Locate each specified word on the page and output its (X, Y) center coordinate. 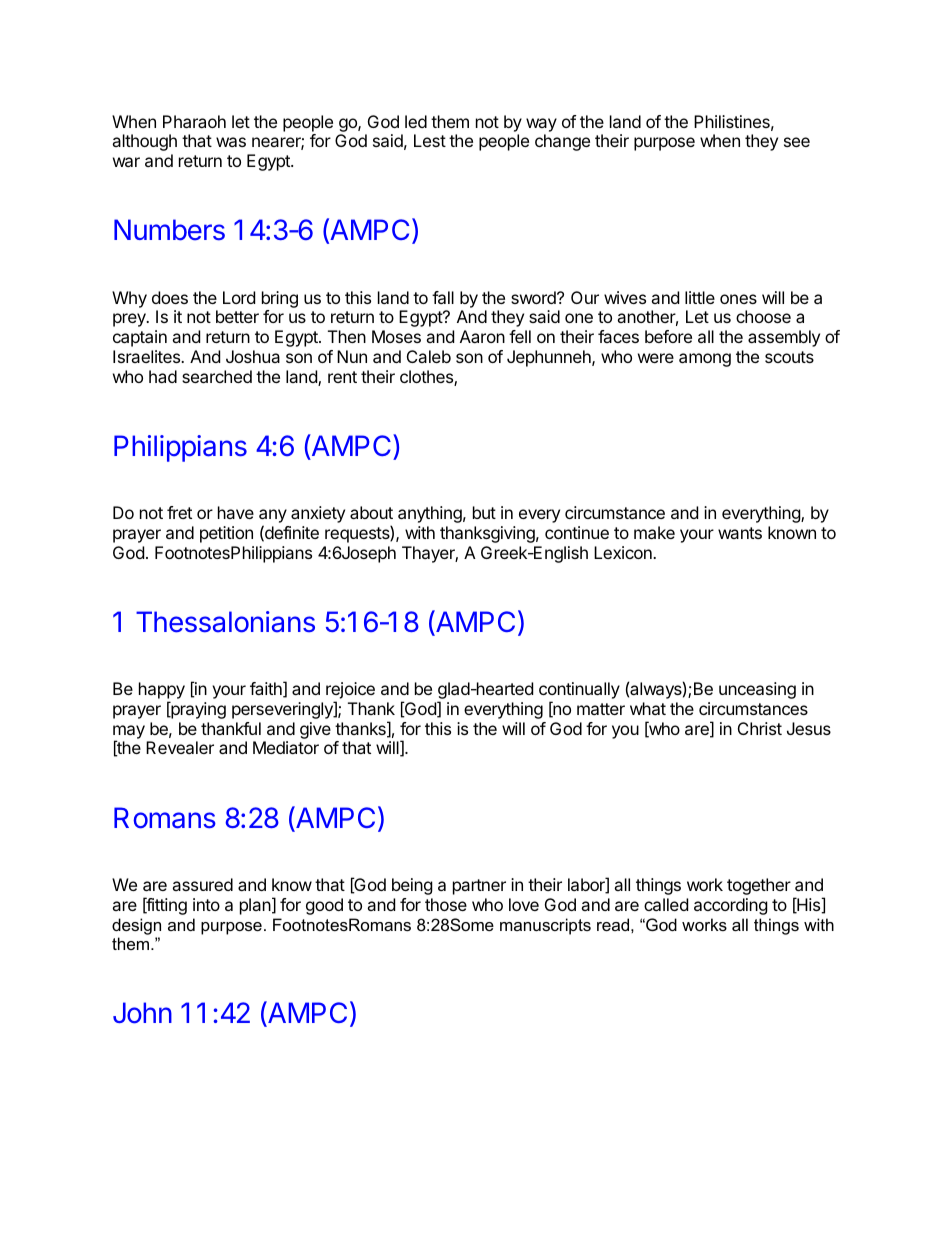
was (231, 142)
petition (226, 534)
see (797, 142)
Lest (430, 140)
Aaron (482, 336)
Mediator (286, 747)
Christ (760, 728)
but (484, 512)
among (705, 360)
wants (740, 533)
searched (217, 376)
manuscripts (545, 926)
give (315, 730)
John (142, 1013)
